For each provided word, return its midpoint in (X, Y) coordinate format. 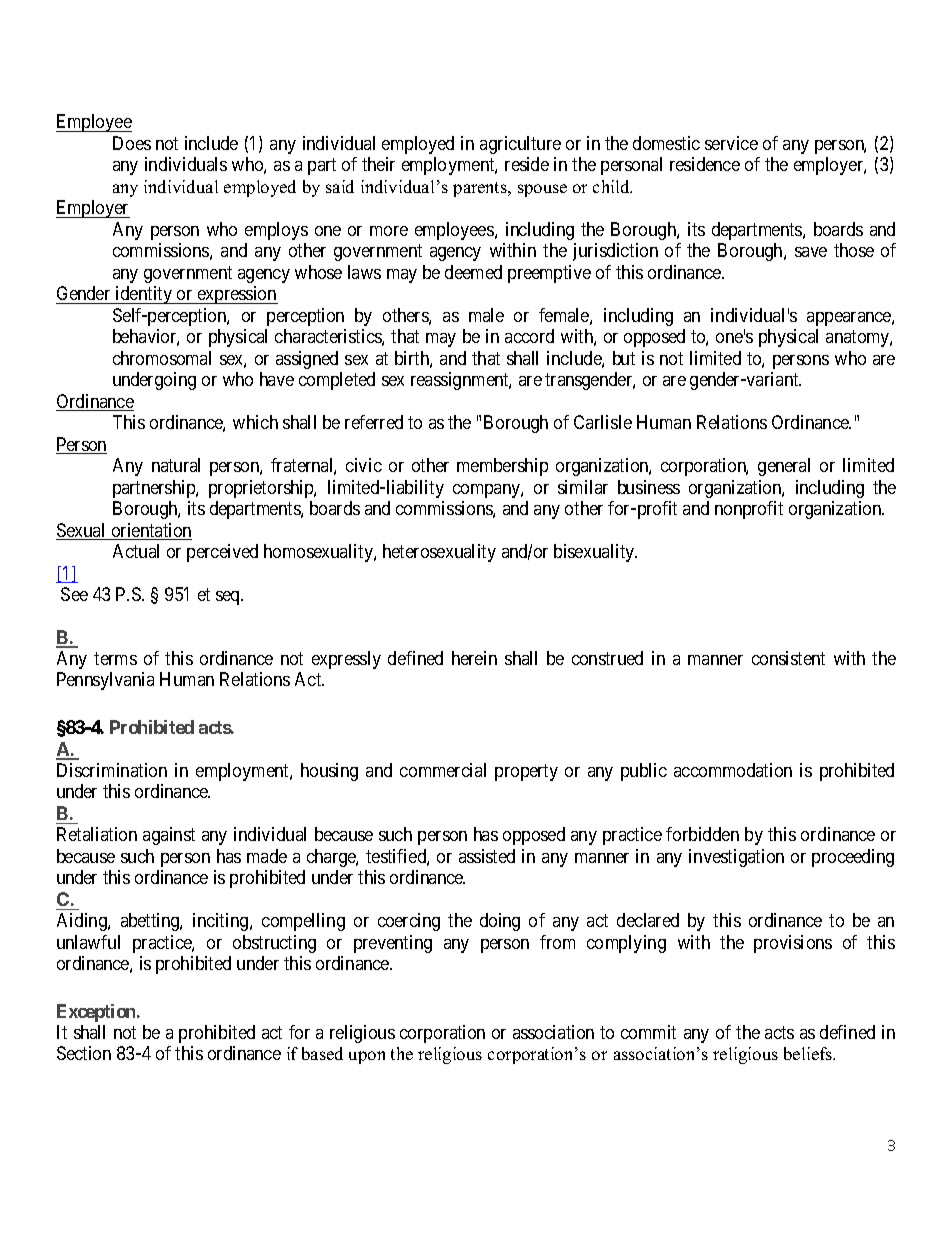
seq (229, 598)
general (784, 467)
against (169, 836)
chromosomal (162, 358)
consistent (788, 658)
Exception (97, 1013)
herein (474, 658)
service (731, 143)
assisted (487, 856)
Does (132, 143)
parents (481, 189)
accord (529, 336)
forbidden (702, 834)
